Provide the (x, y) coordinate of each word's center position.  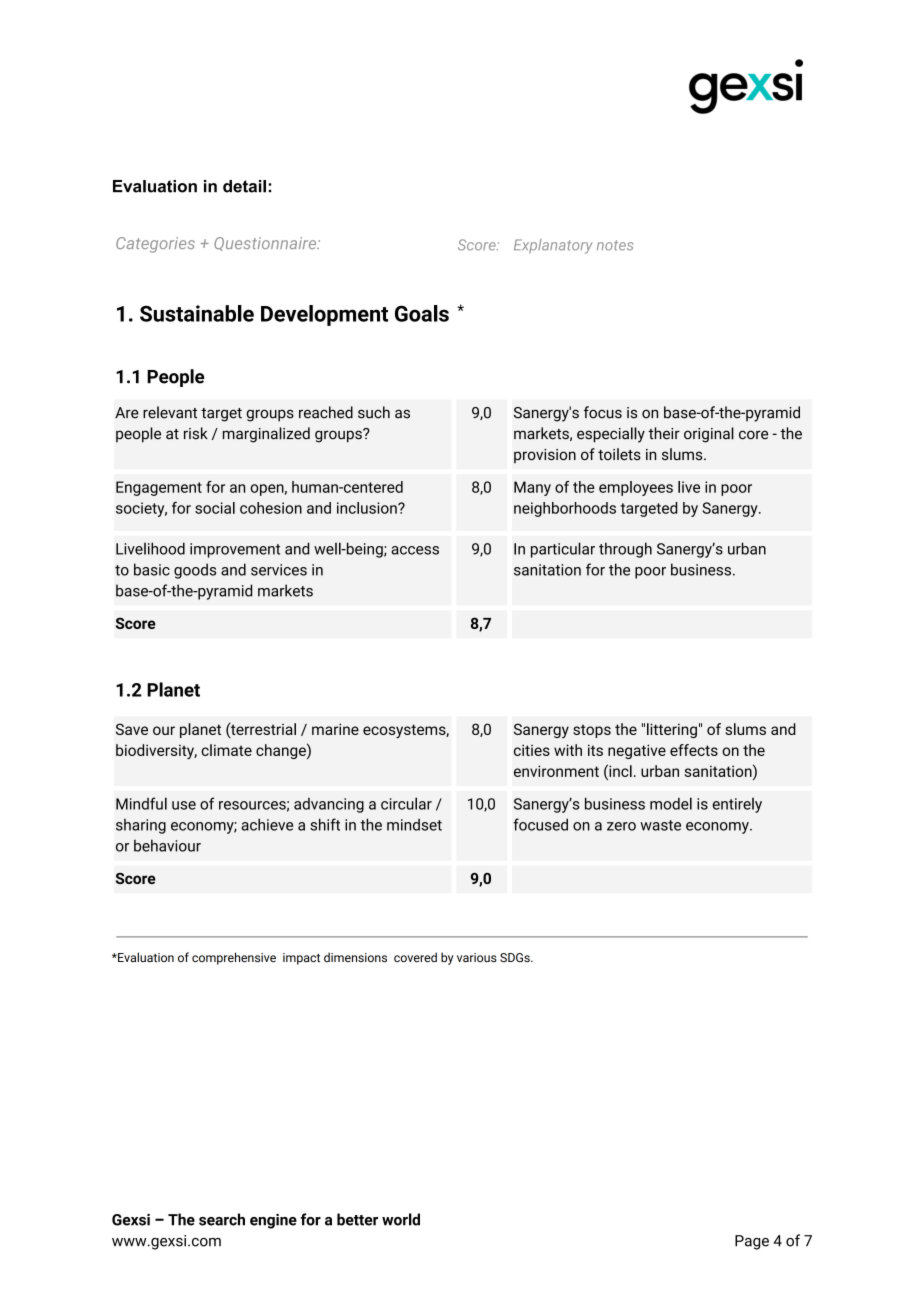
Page (752, 1242)
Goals (422, 313)
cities (532, 750)
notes (615, 245)
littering (672, 730)
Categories (155, 245)
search (222, 1219)
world (401, 1219)
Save (132, 729)
